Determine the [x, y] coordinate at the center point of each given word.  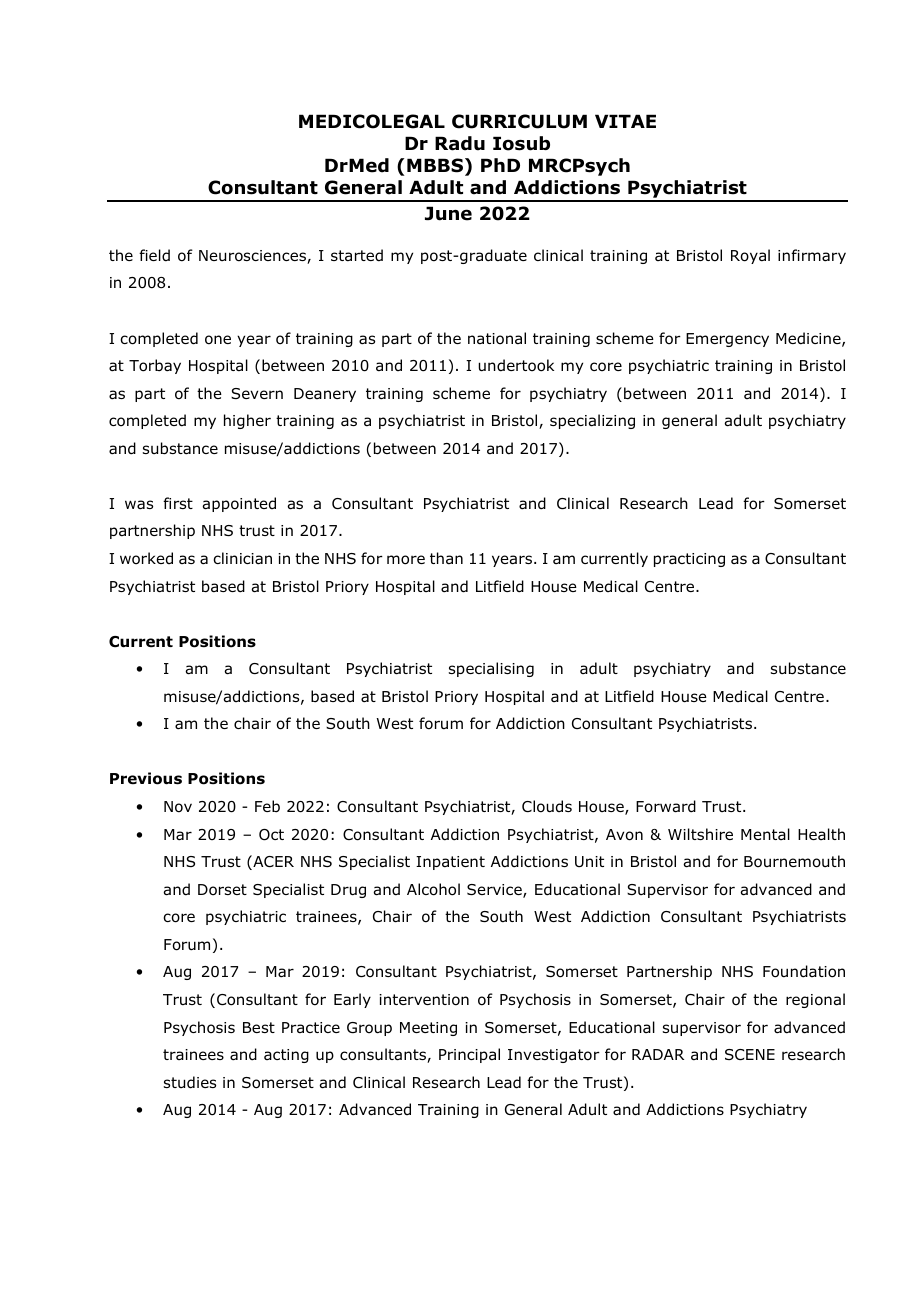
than [446, 558]
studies [190, 1082]
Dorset [222, 890]
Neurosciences [253, 257]
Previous [146, 778]
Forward [666, 806]
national [497, 338]
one [218, 340]
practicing [689, 560]
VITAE [625, 121]
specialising [491, 669]
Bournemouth [794, 861]
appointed [239, 504]
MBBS [435, 165]
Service [495, 891]
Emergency [727, 340]
